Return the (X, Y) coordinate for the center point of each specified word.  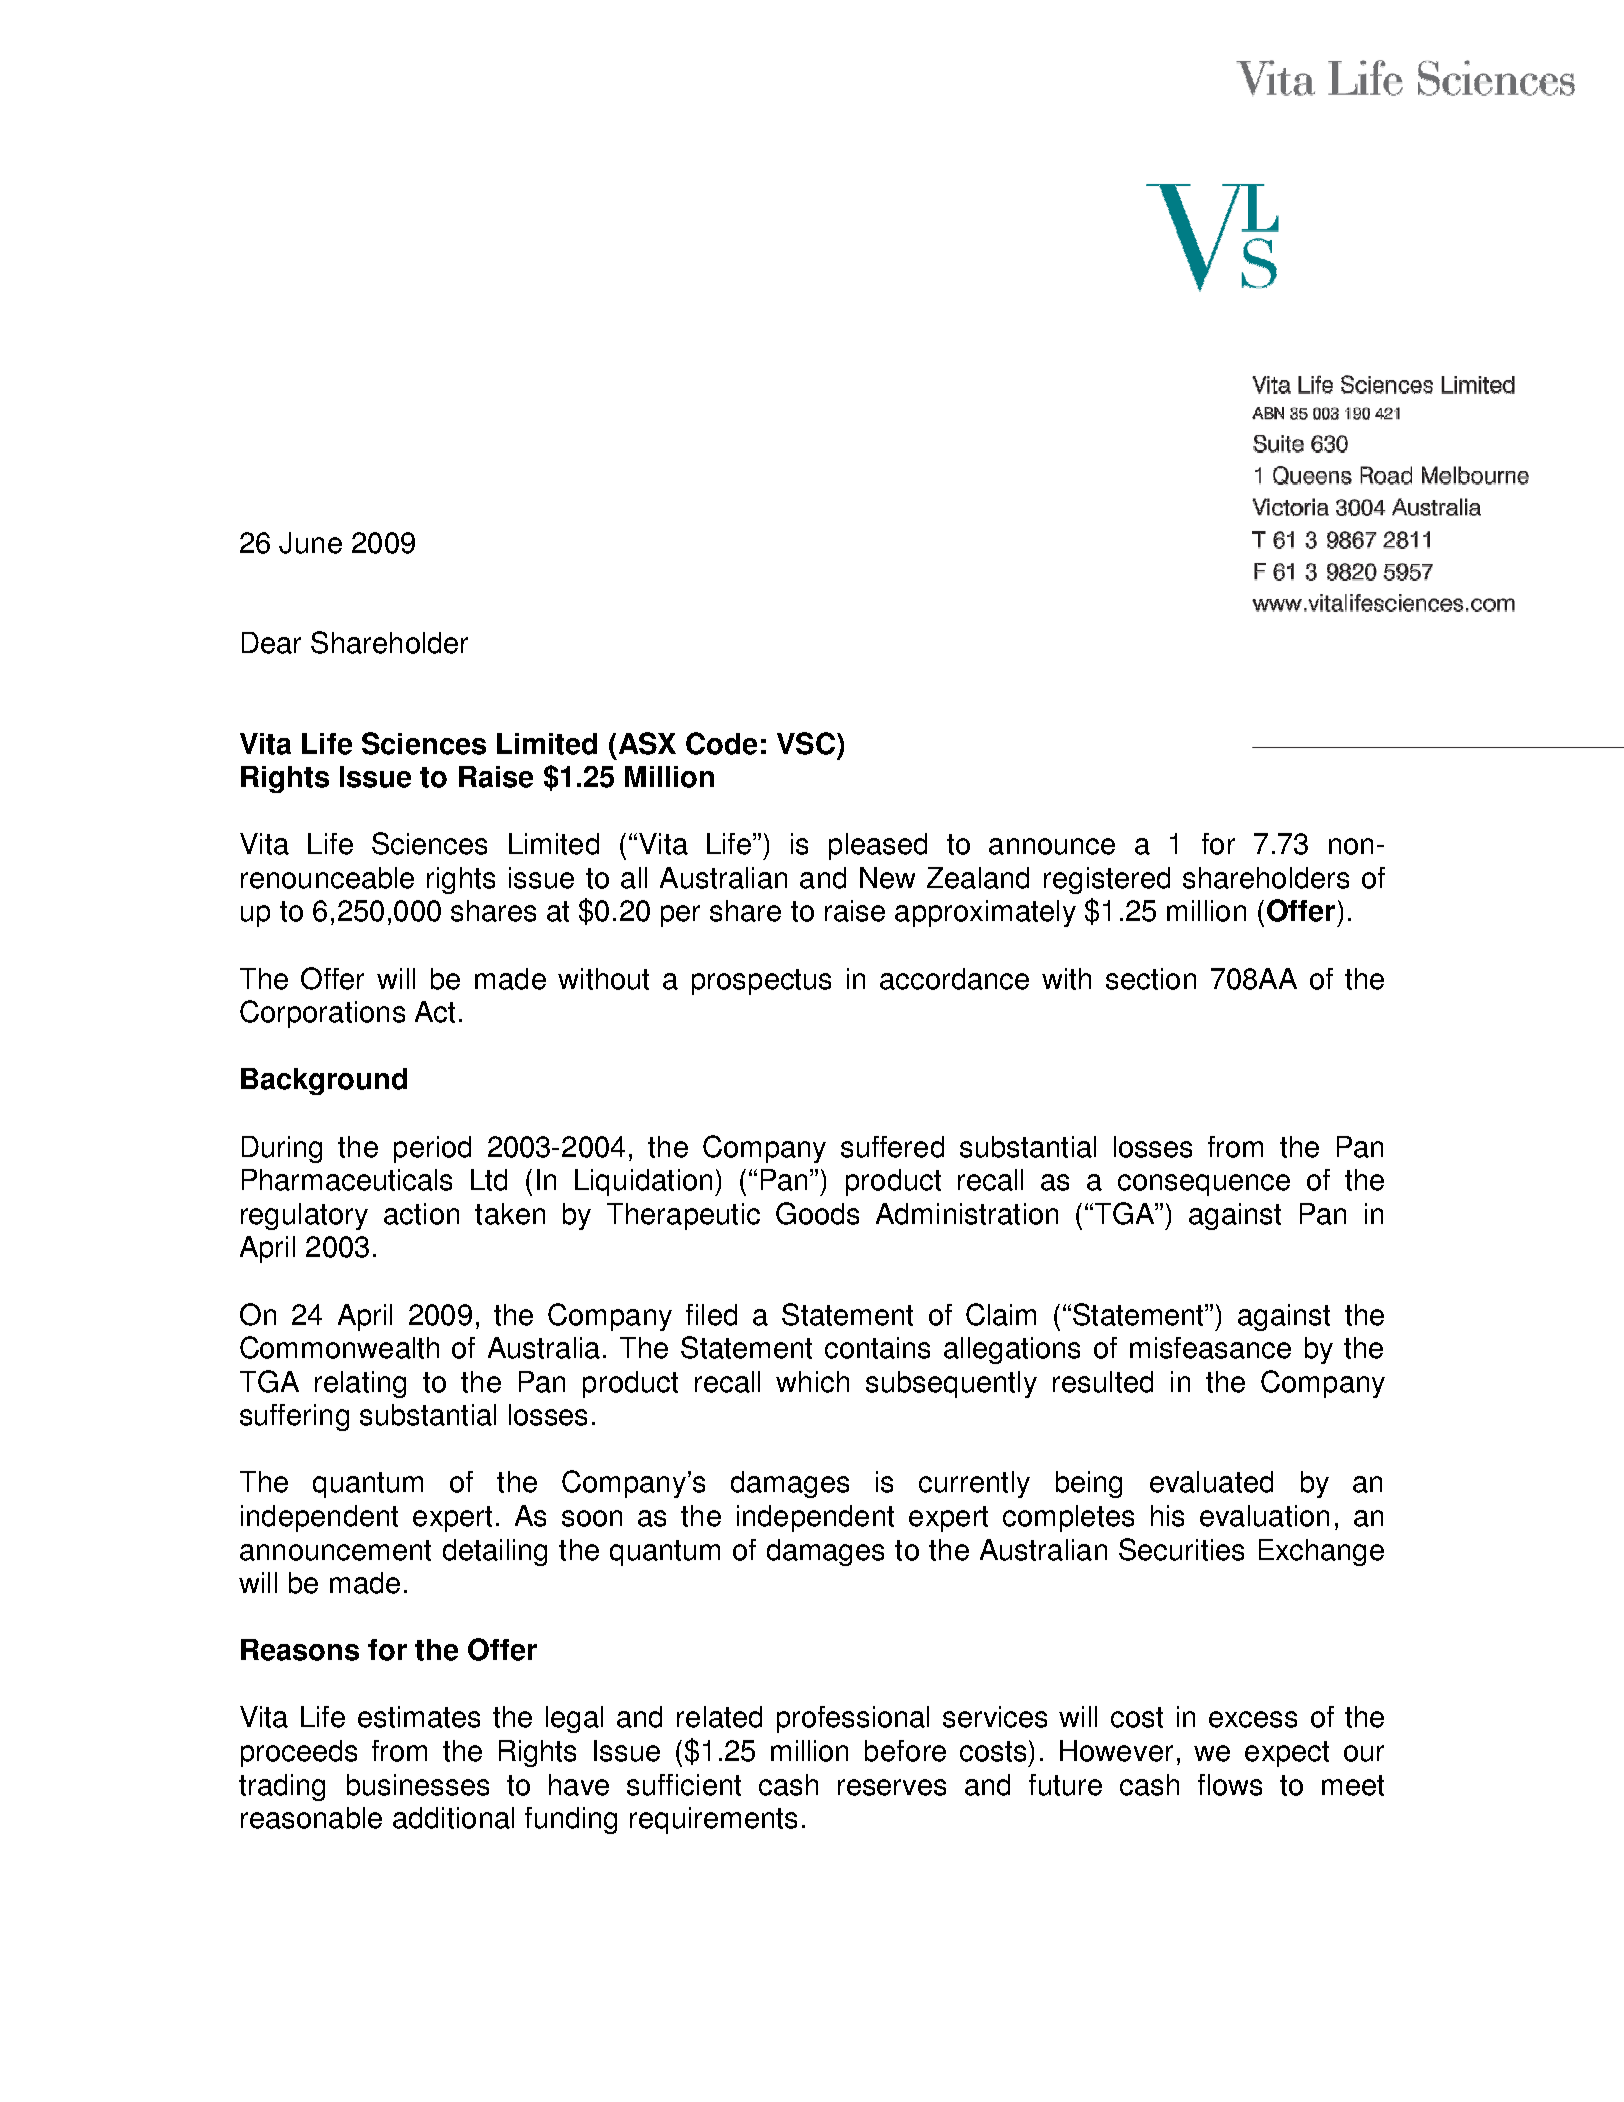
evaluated (1211, 1482)
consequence (1204, 1185)
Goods (817, 1213)
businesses (418, 1785)
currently (974, 1484)
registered (1107, 880)
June (310, 543)
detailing (495, 1552)
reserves (892, 1787)
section (1151, 979)
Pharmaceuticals (347, 1180)
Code (721, 743)
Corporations (322, 1014)
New (887, 878)
